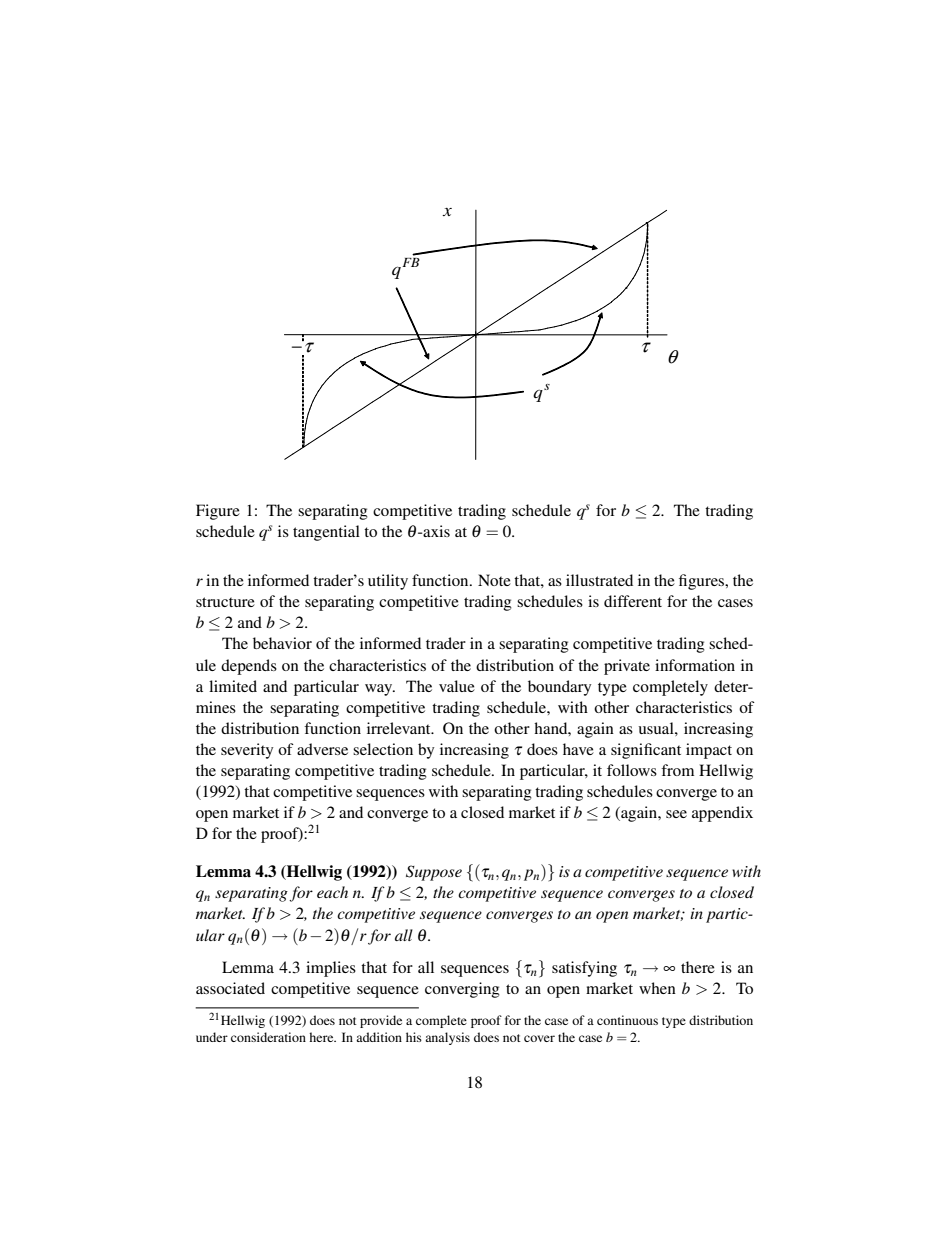 This page has width=952, height=1233. What do you see at coordinates (268, 1037) in the page?
I see `consideration` at bounding box center [268, 1037].
